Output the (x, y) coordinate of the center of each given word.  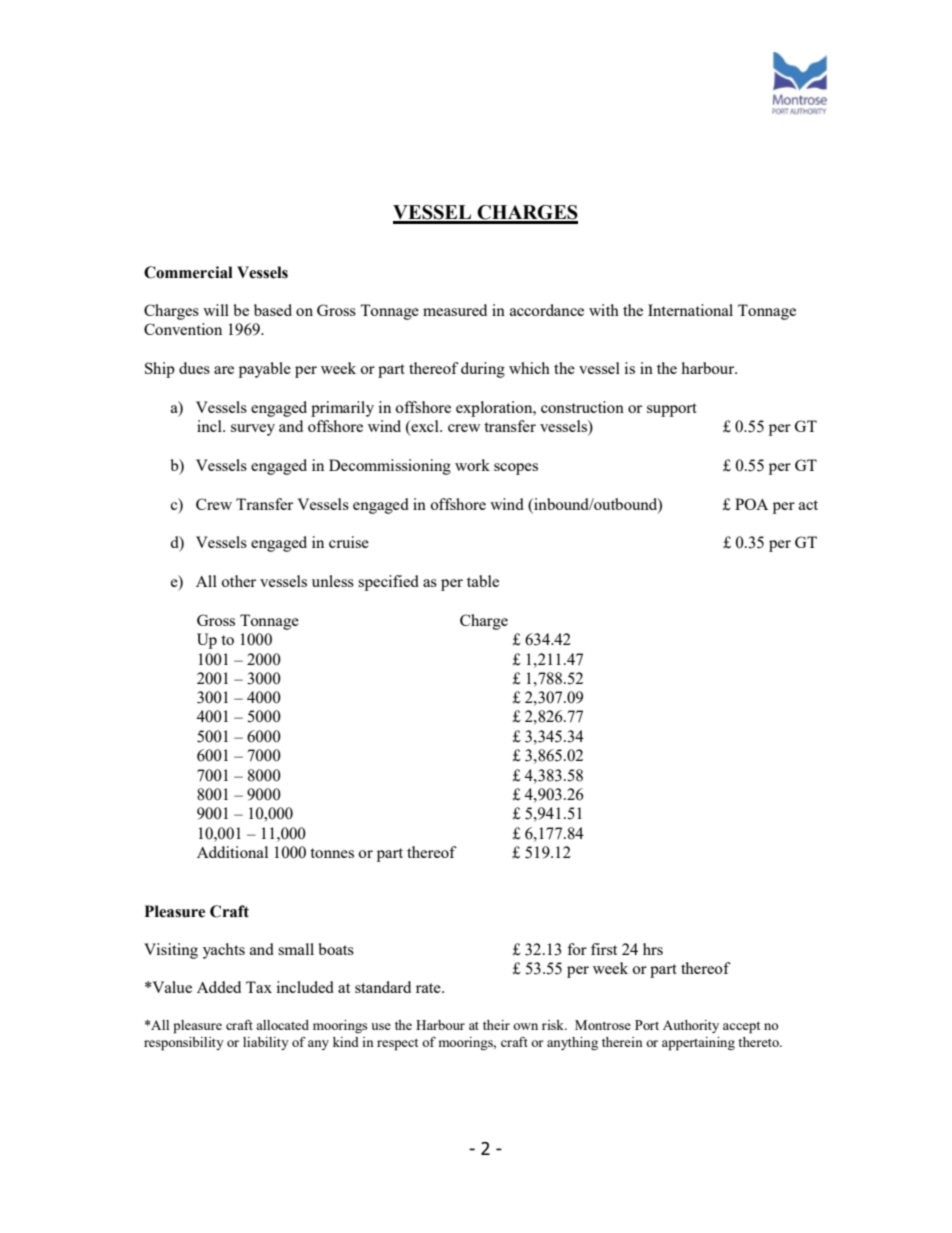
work (472, 465)
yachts (224, 951)
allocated (282, 1025)
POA (751, 504)
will (216, 310)
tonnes (332, 853)
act (808, 505)
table (483, 581)
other (238, 581)
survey (253, 430)
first (604, 949)
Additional (232, 852)
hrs (653, 949)
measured (455, 310)
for (577, 949)
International (690, 310)
